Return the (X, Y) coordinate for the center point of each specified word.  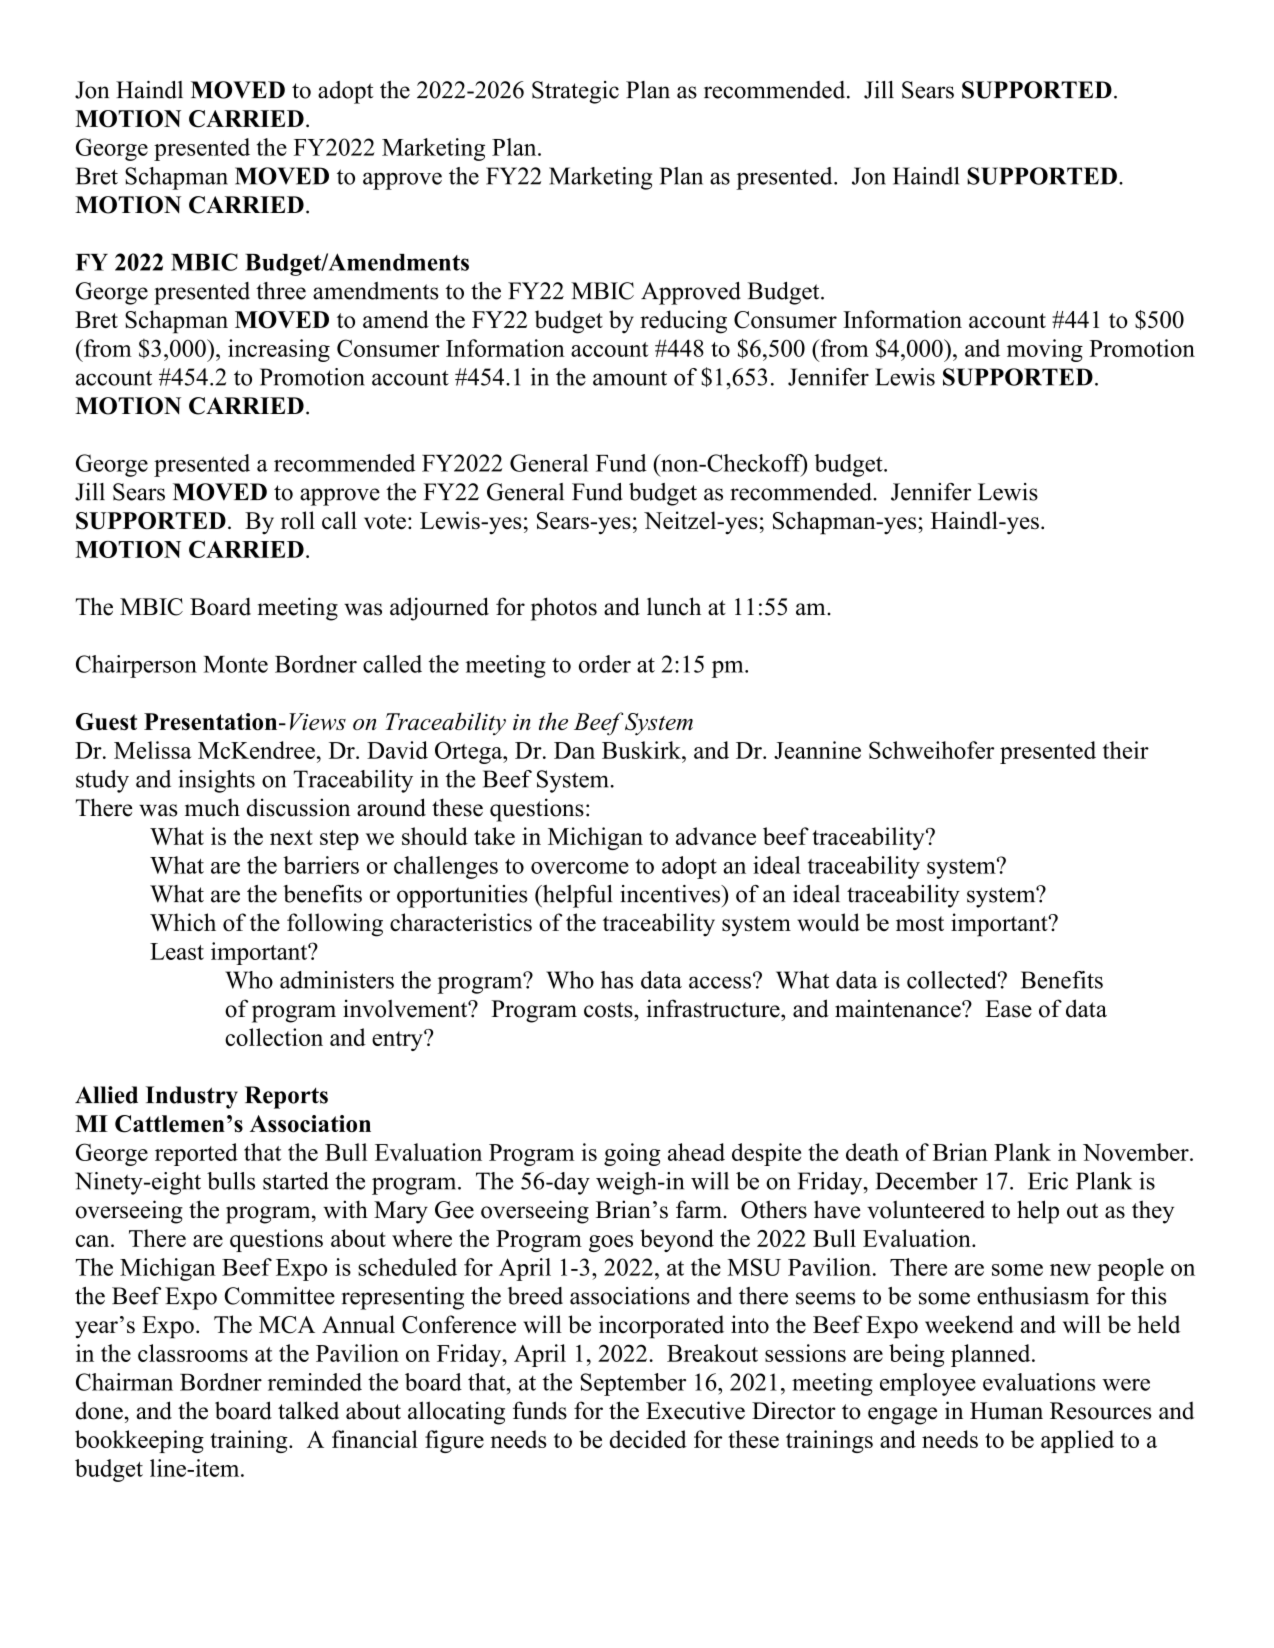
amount (630, 378)
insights (216, 781)
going (632, 1154)
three (281, 291)
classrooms (193, 1353)
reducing (683, 322)
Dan (574, 750)
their (1126, 750)
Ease (1008, 1009)
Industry (192, 1097)
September (633, 1384)
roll (298, 520)
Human (1006, 1411)
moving (1045, 350)
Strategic (575, 92)
